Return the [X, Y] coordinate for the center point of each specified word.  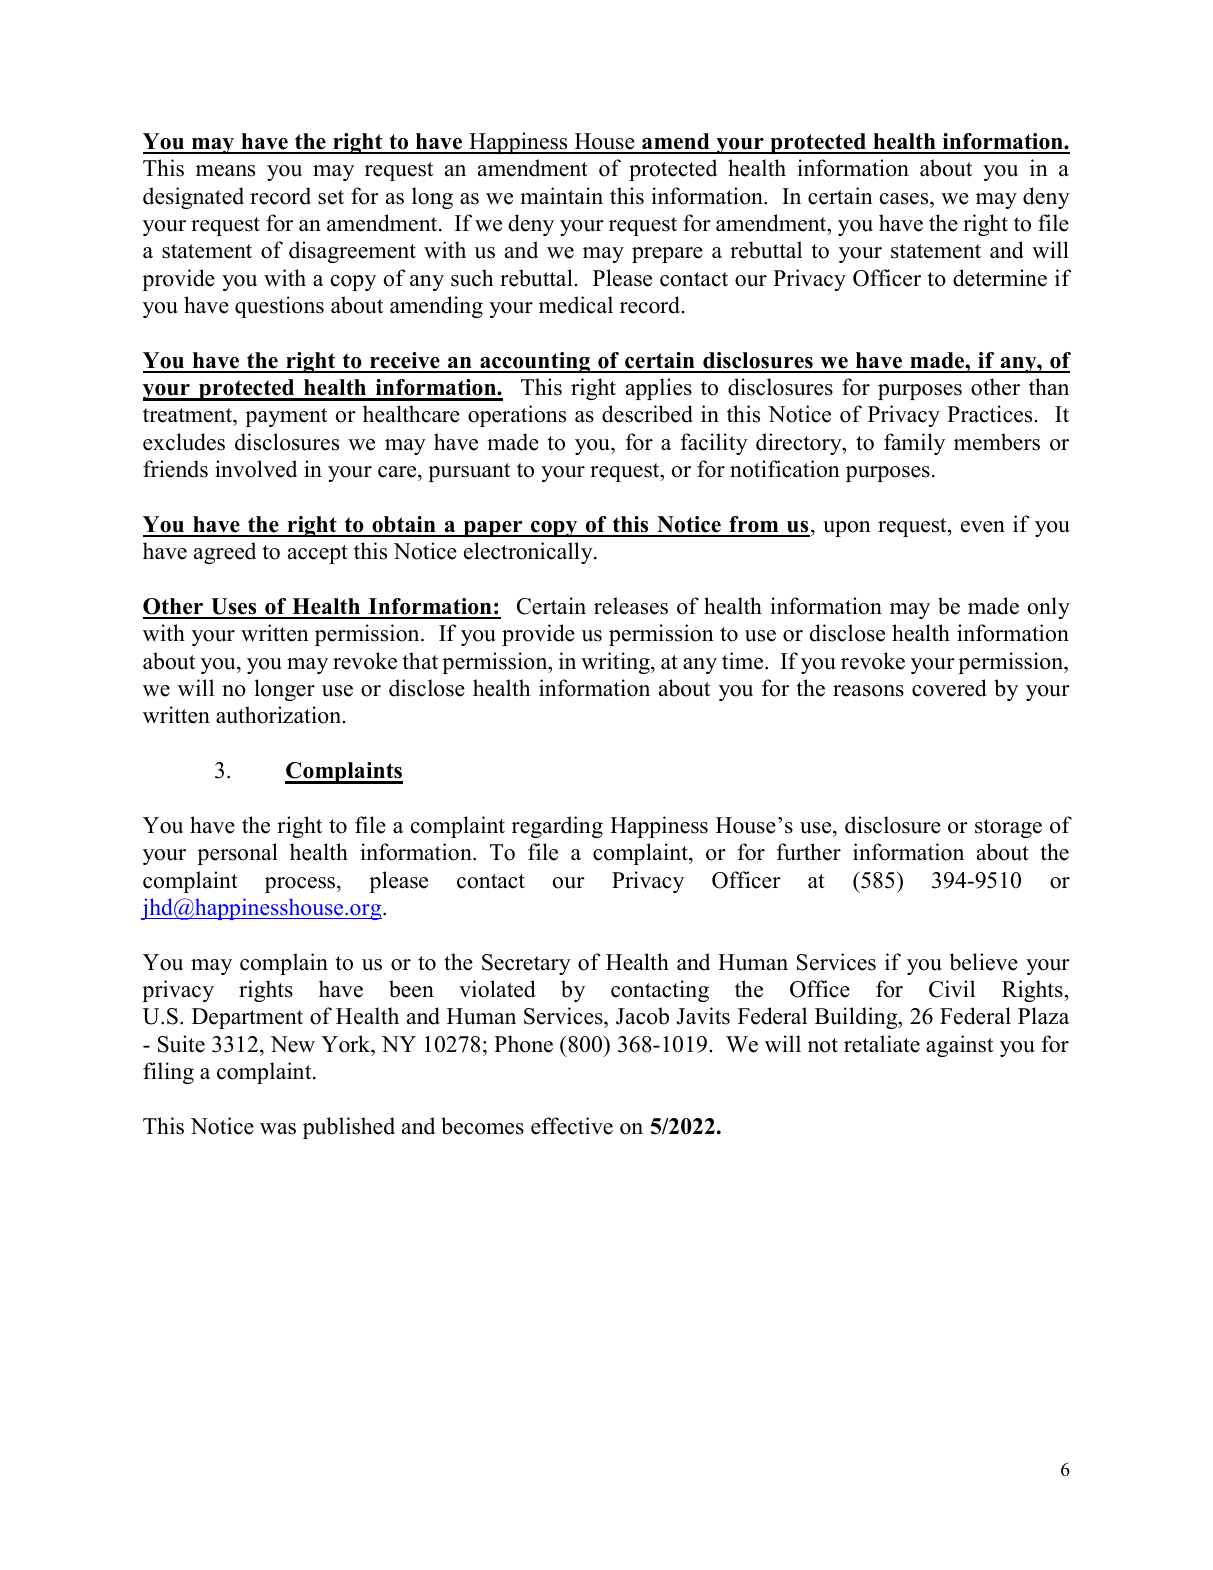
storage [1008, 828]
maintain [561, 195]
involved [256, 469]
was [278, 1129]
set [331, 197]
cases [905, 199]
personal [237, 854]
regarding [557, 827]
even [983, 527]
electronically [529, 553]
